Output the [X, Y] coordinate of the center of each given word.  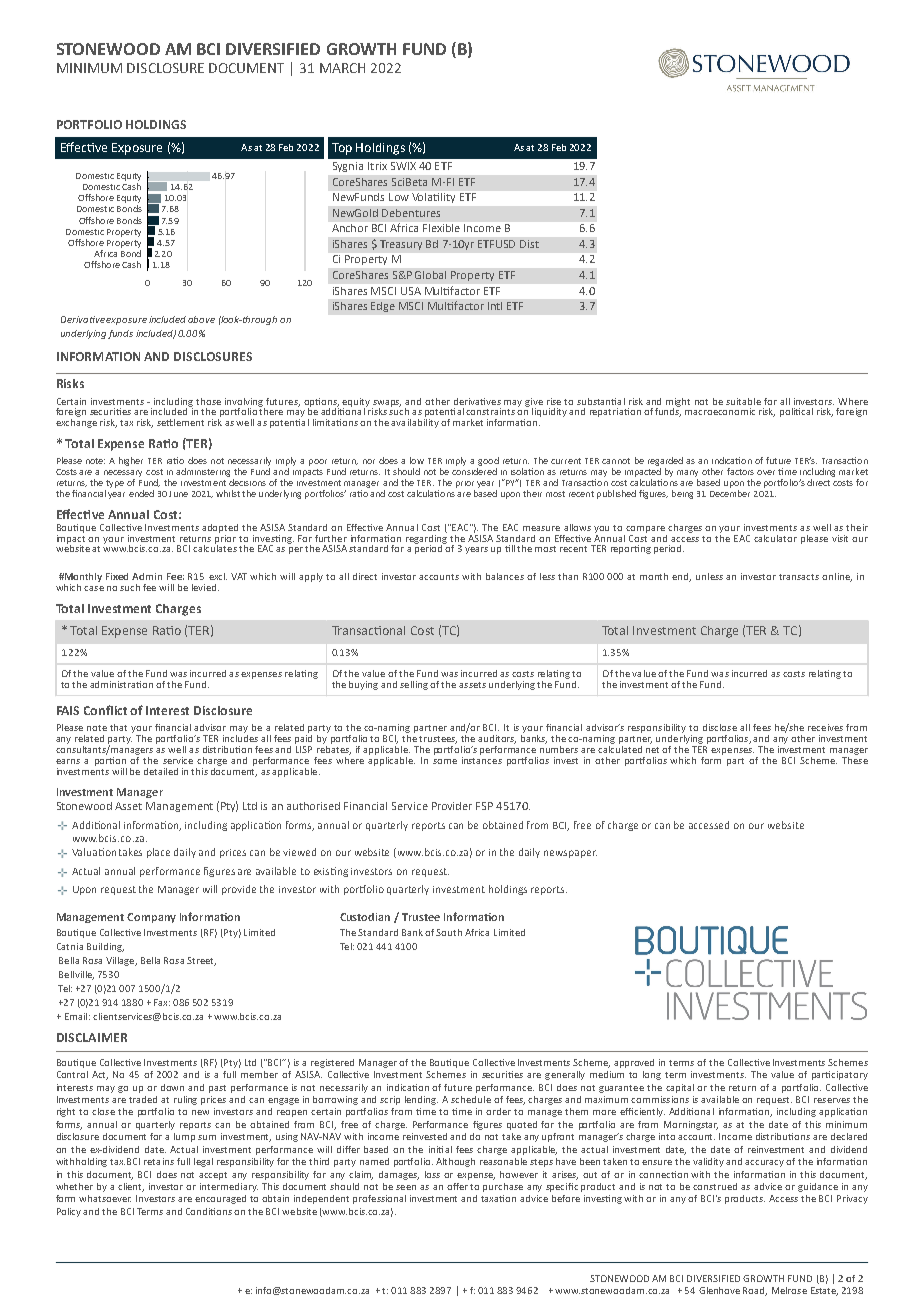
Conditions [209, 1211]
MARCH [342, 68]
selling [414, 685]
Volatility [433, 198]
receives [825, 727]
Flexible [441, 228]
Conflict [105, 710]
